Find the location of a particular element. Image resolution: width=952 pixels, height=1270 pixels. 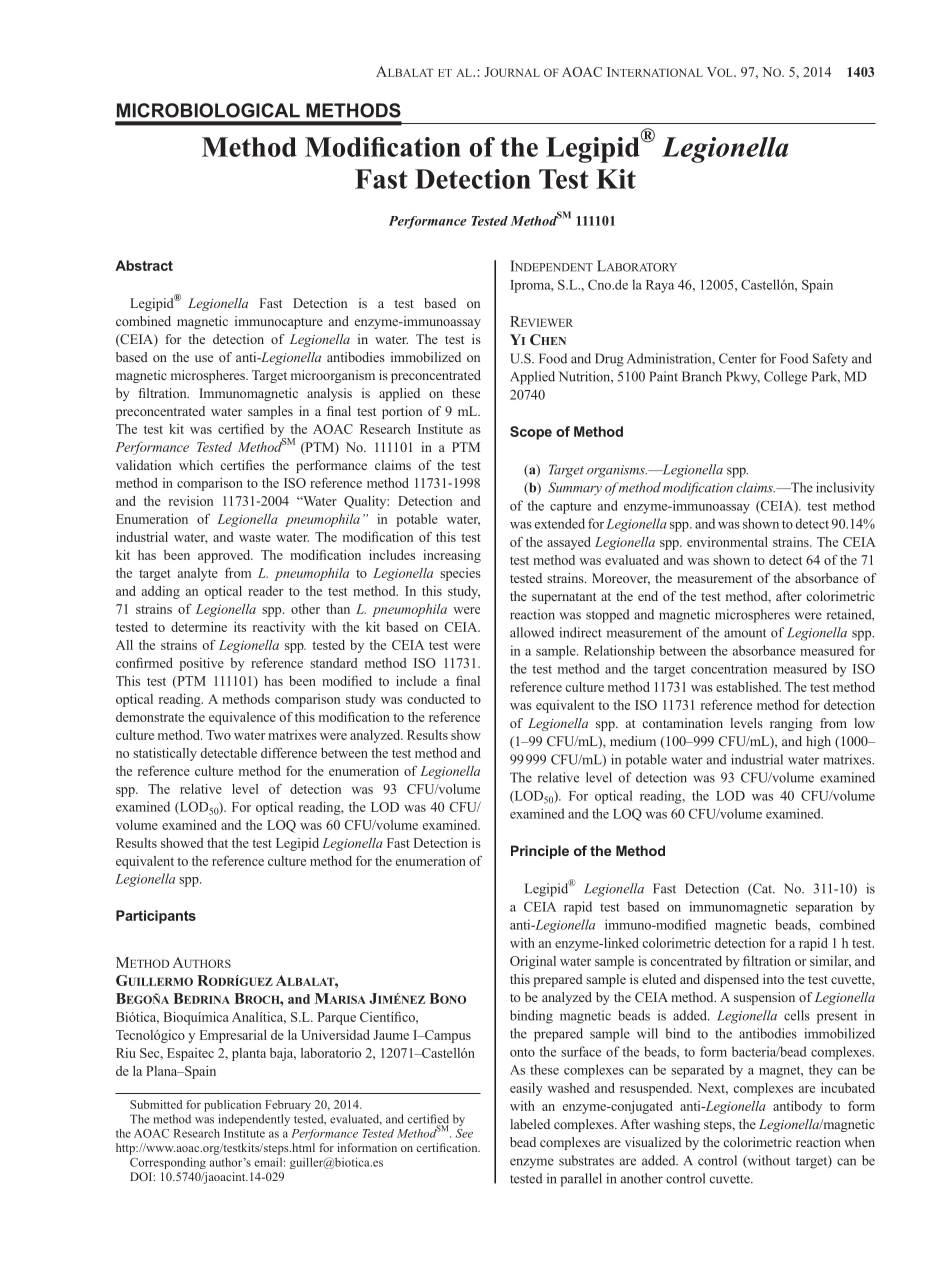

amount is located at coordinates (745, 633).
